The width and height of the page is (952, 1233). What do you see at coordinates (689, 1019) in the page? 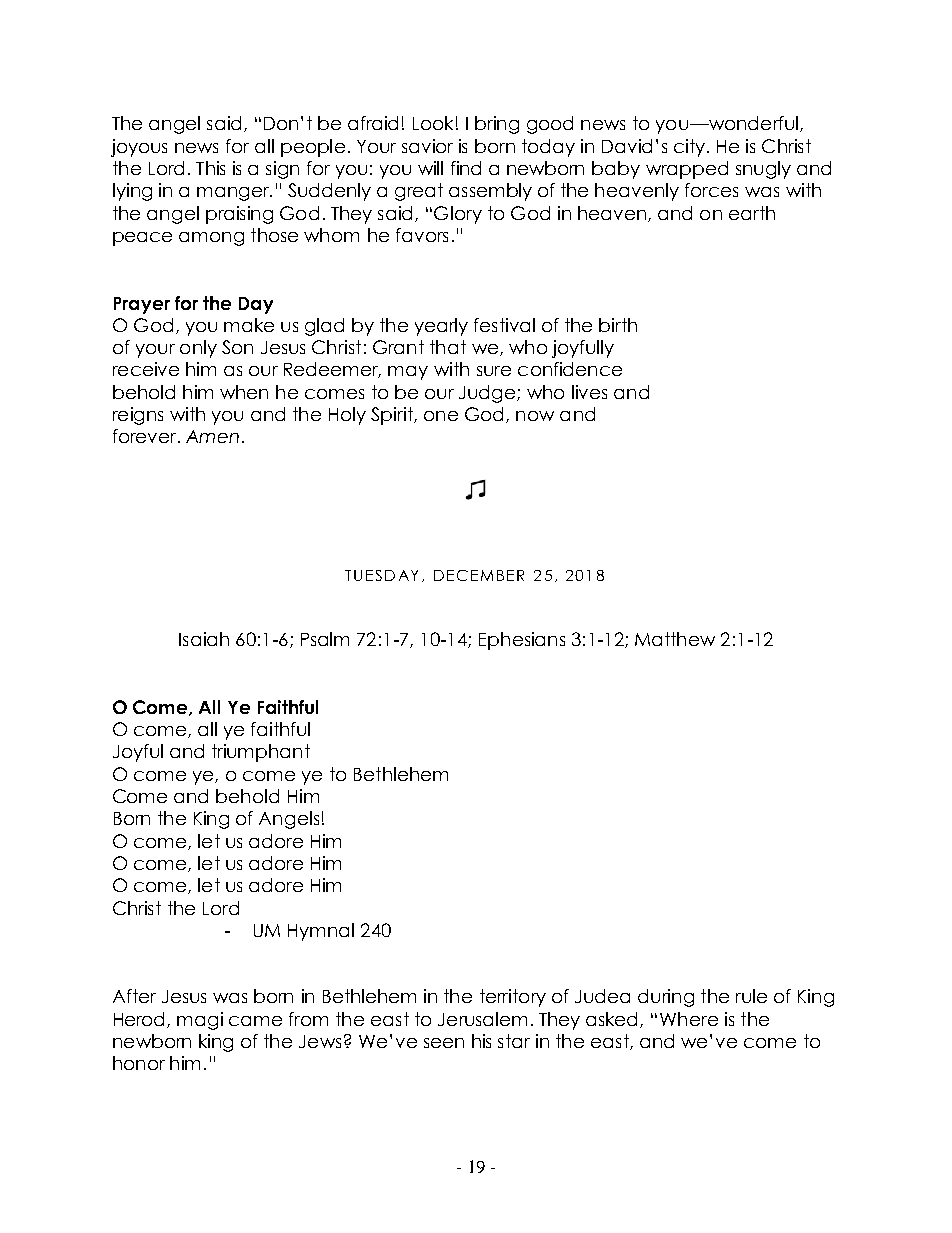
I see `Where` at bounding box center [689, 1019].
